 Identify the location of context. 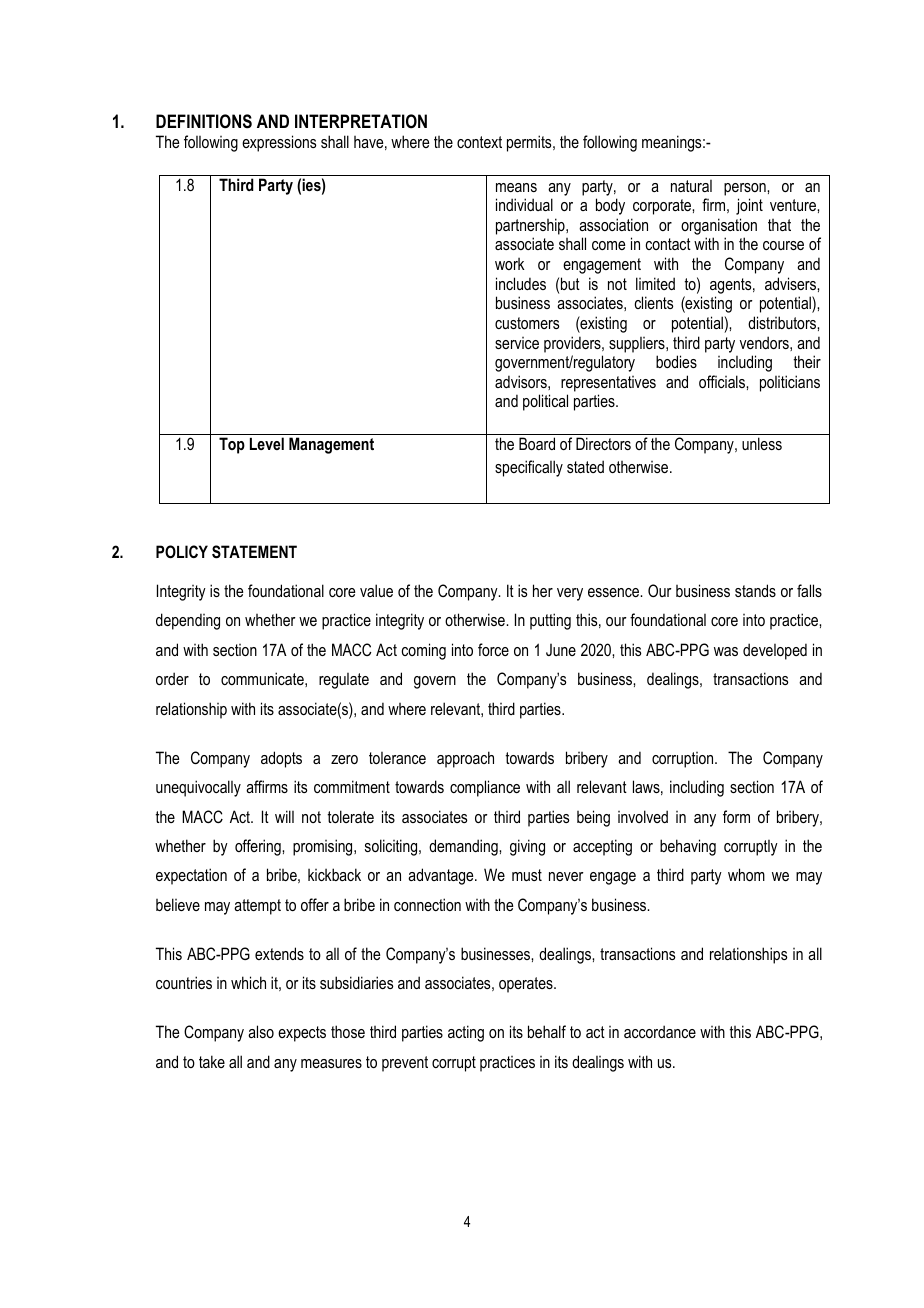
(479, 142).
